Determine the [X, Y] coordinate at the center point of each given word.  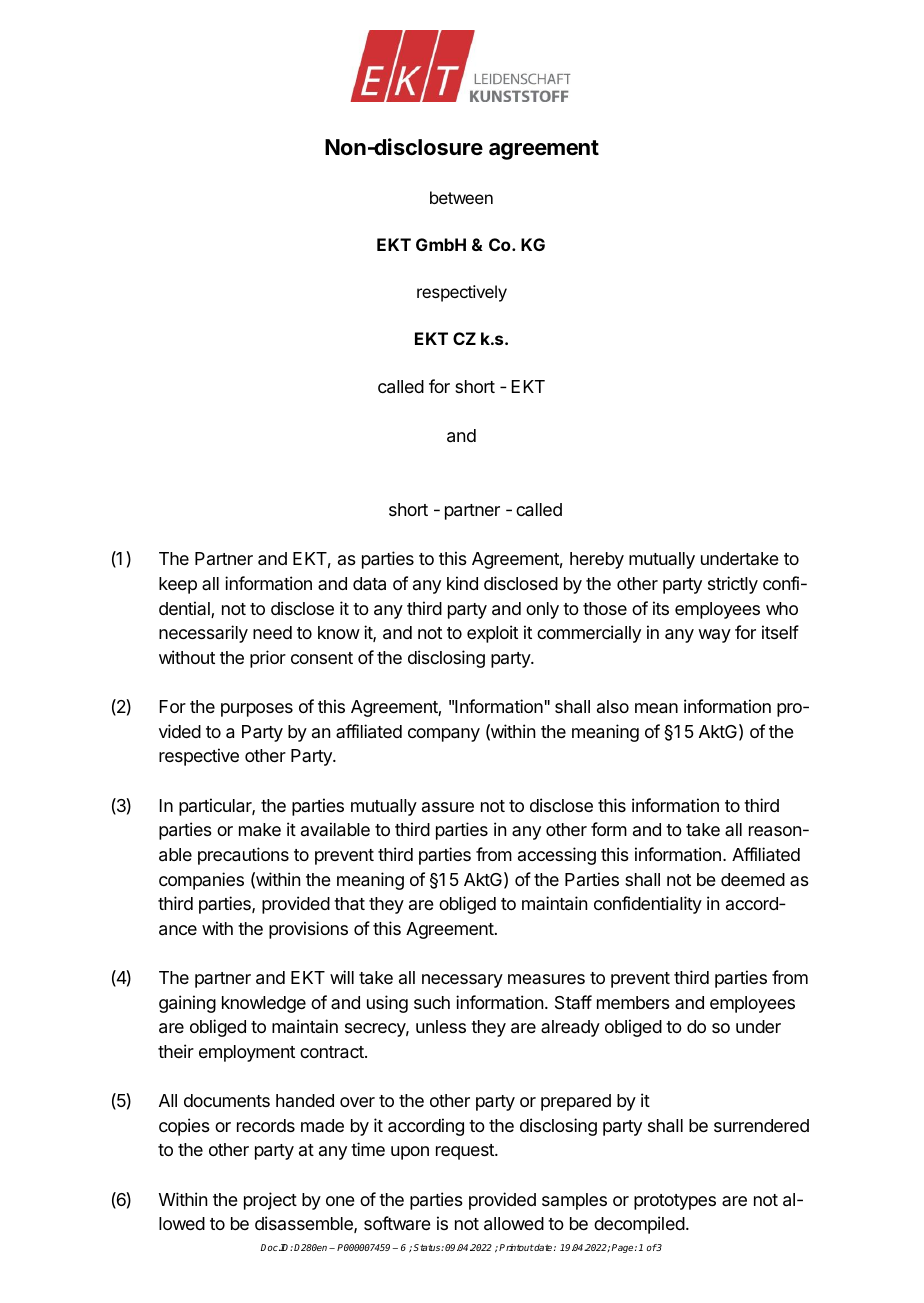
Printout [516, 1247]
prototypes [675, 1202]
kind [462, 583]
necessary [462, 981]
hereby [597, 560]
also [613, 706]
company [444, 735]
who [782, 608]
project [270, 1201]
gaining [187, 1004]
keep [178, 585]
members [633, 1002]
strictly [733, 585]
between [461, 197]
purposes [257, 710]
